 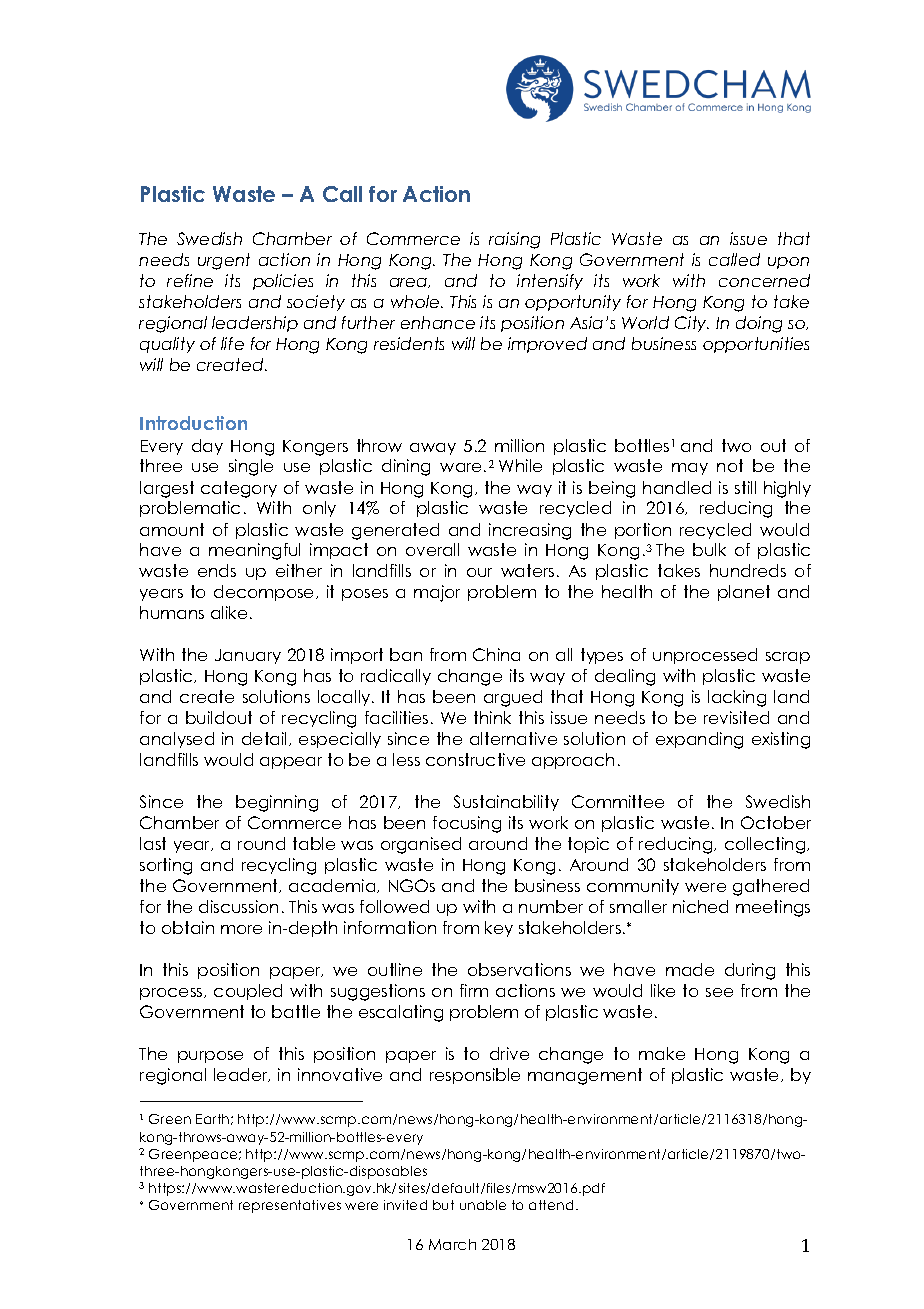 What do you see at coordinates (499, 929) in the page?
I see `key` at bounding box center [499, 929].
